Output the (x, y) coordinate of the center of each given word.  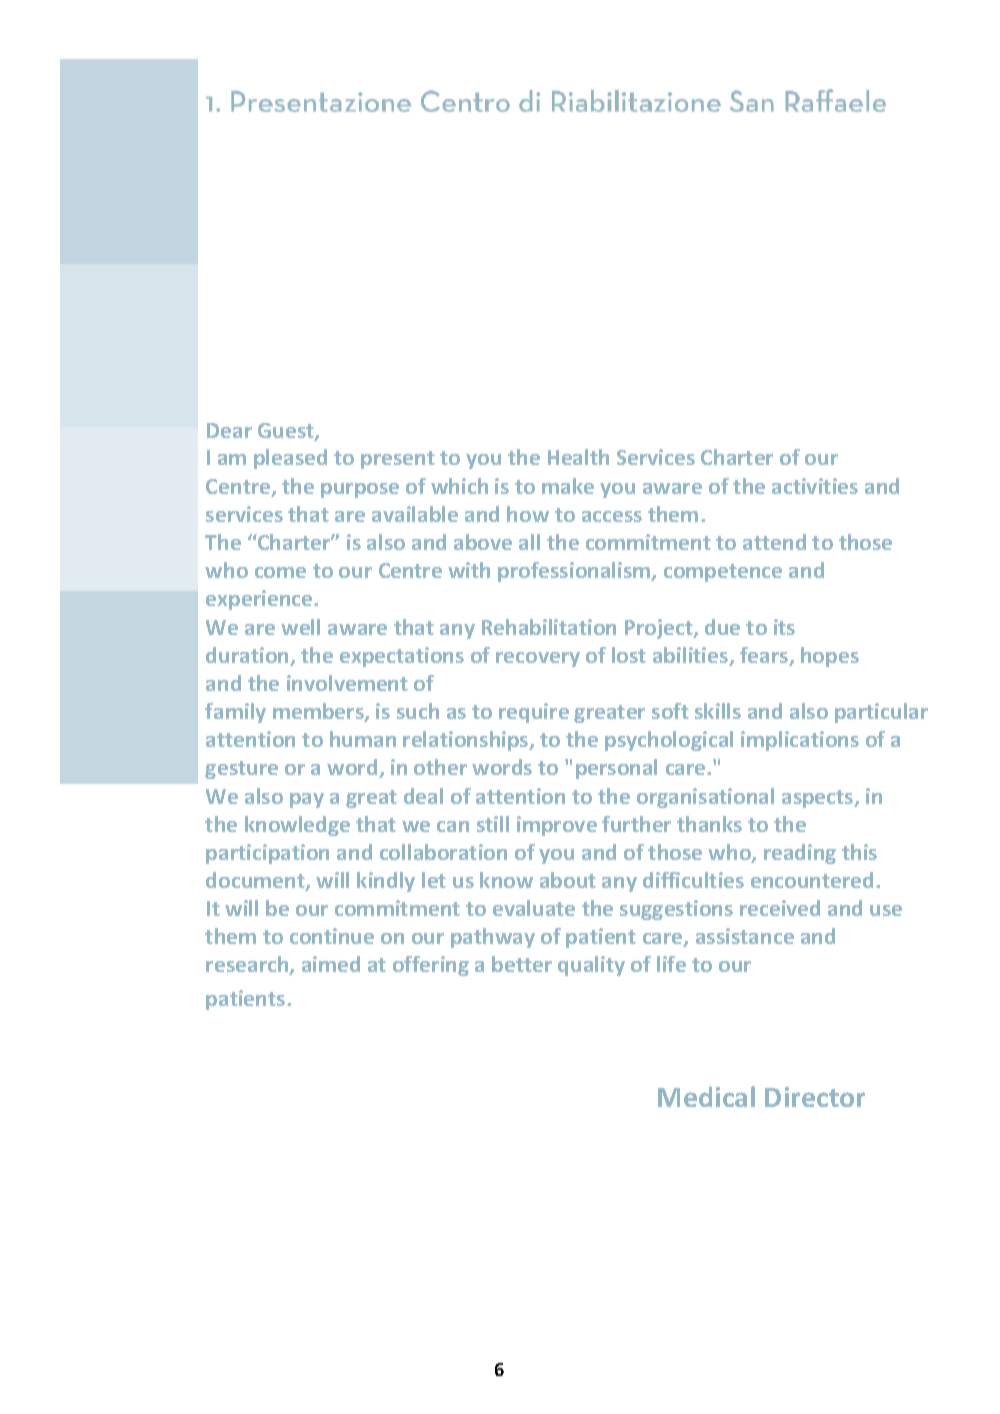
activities (815, 486)
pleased (290, 459)
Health (578, 457)
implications (800, 741)
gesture (241, 770)
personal (616, 769)
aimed (331, 964)
